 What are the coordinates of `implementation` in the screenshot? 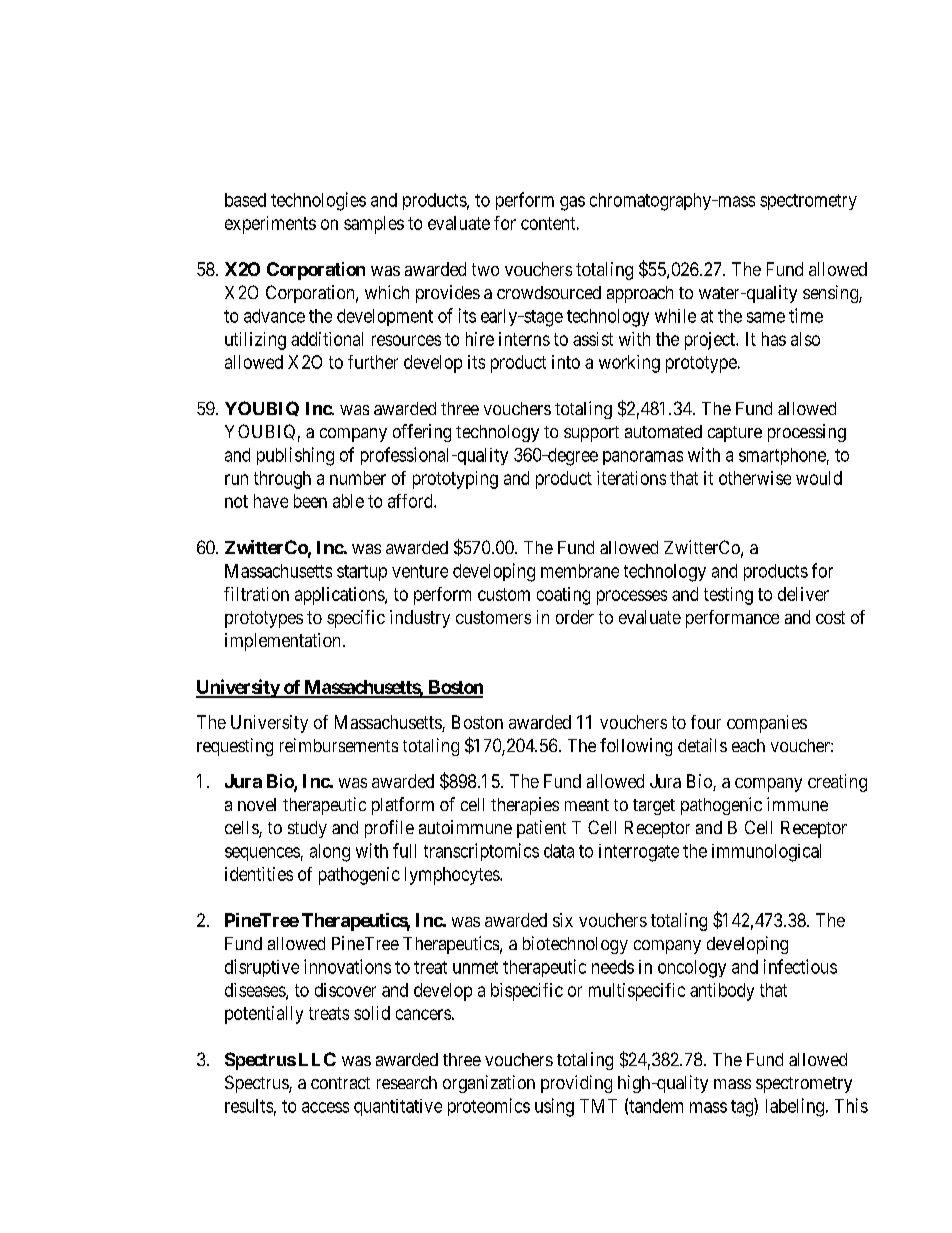 It's located at (282, 642).
